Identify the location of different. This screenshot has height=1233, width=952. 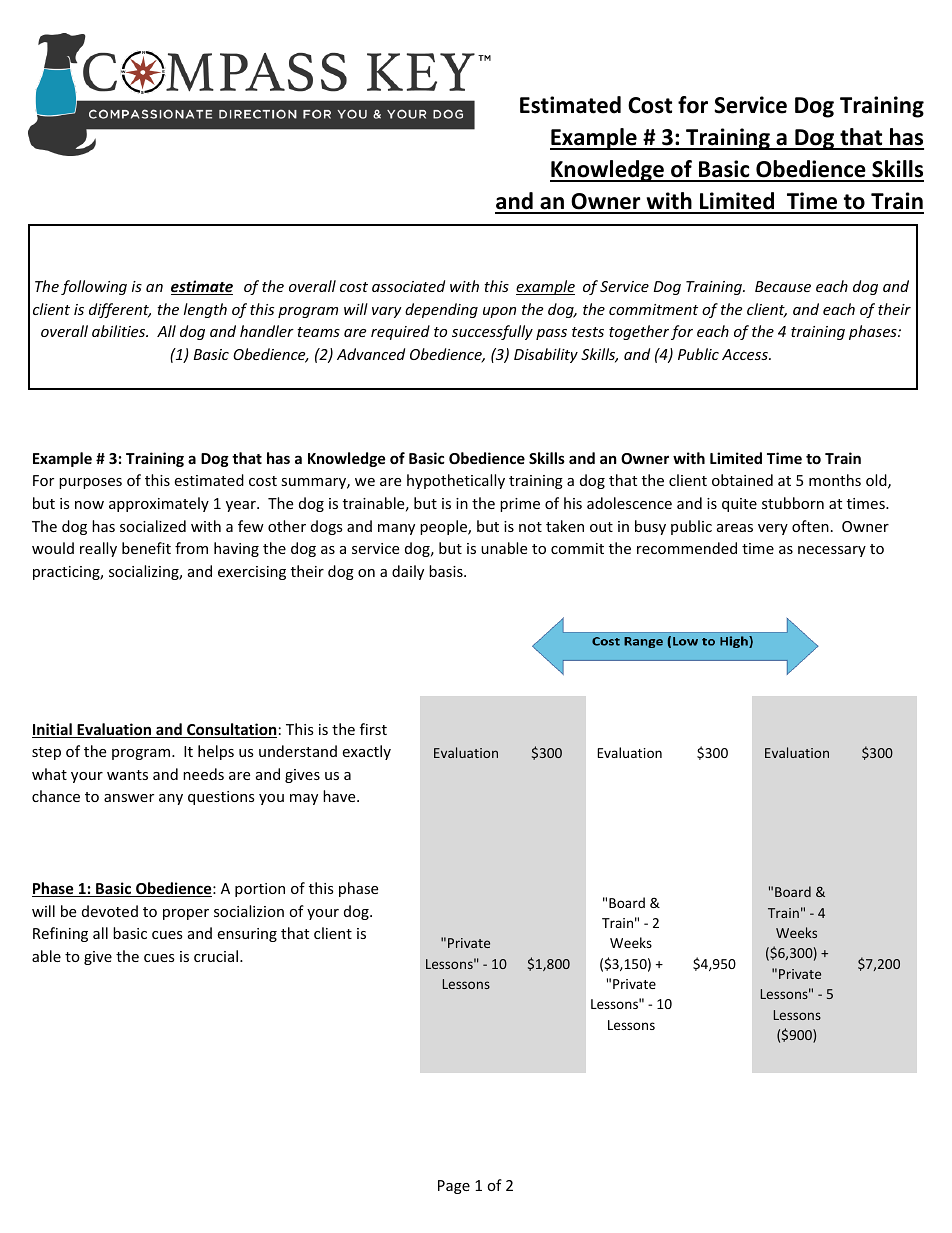
(120, 310).
